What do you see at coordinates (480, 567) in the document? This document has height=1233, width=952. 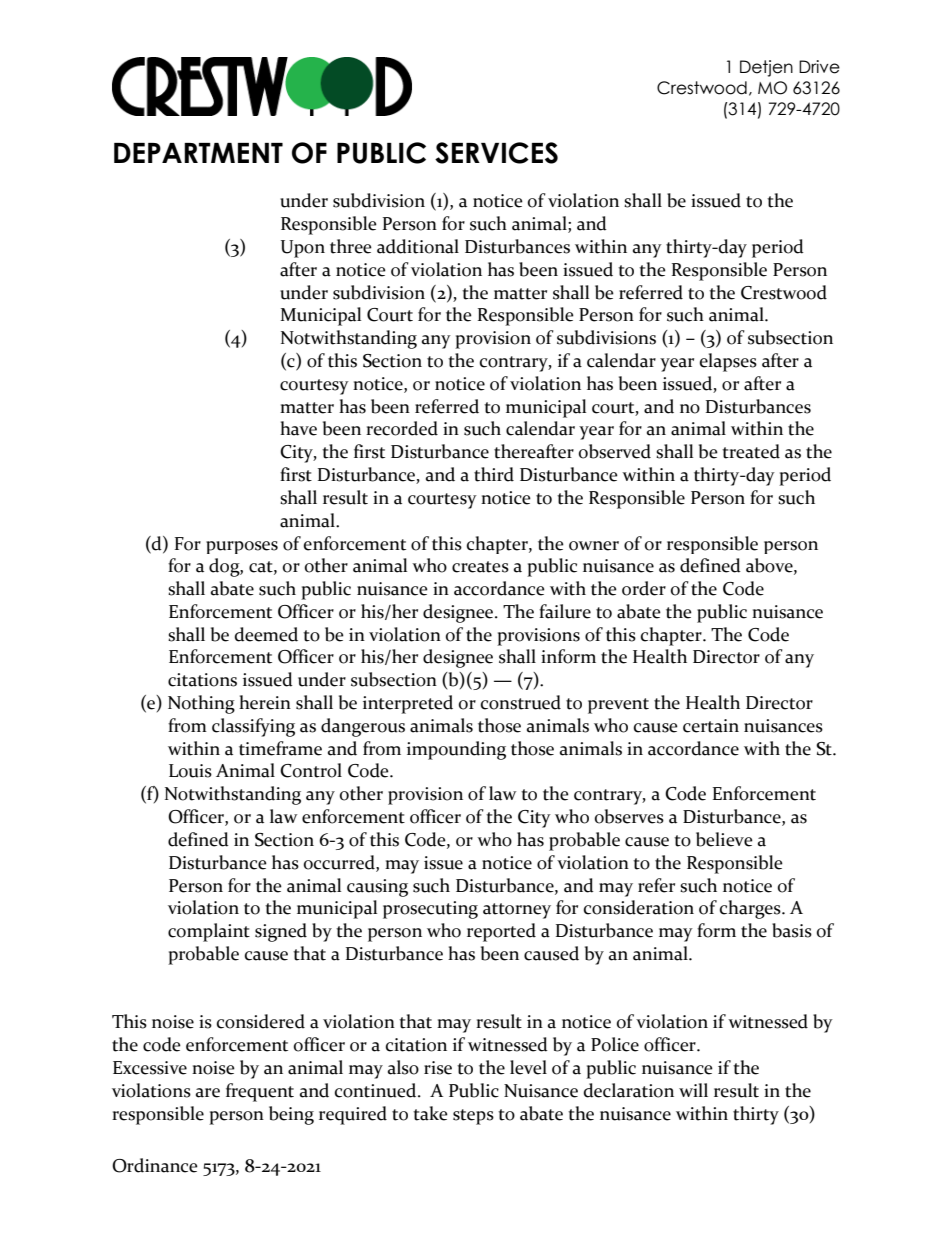 I see `creates` at bounding box center [480, 567].
